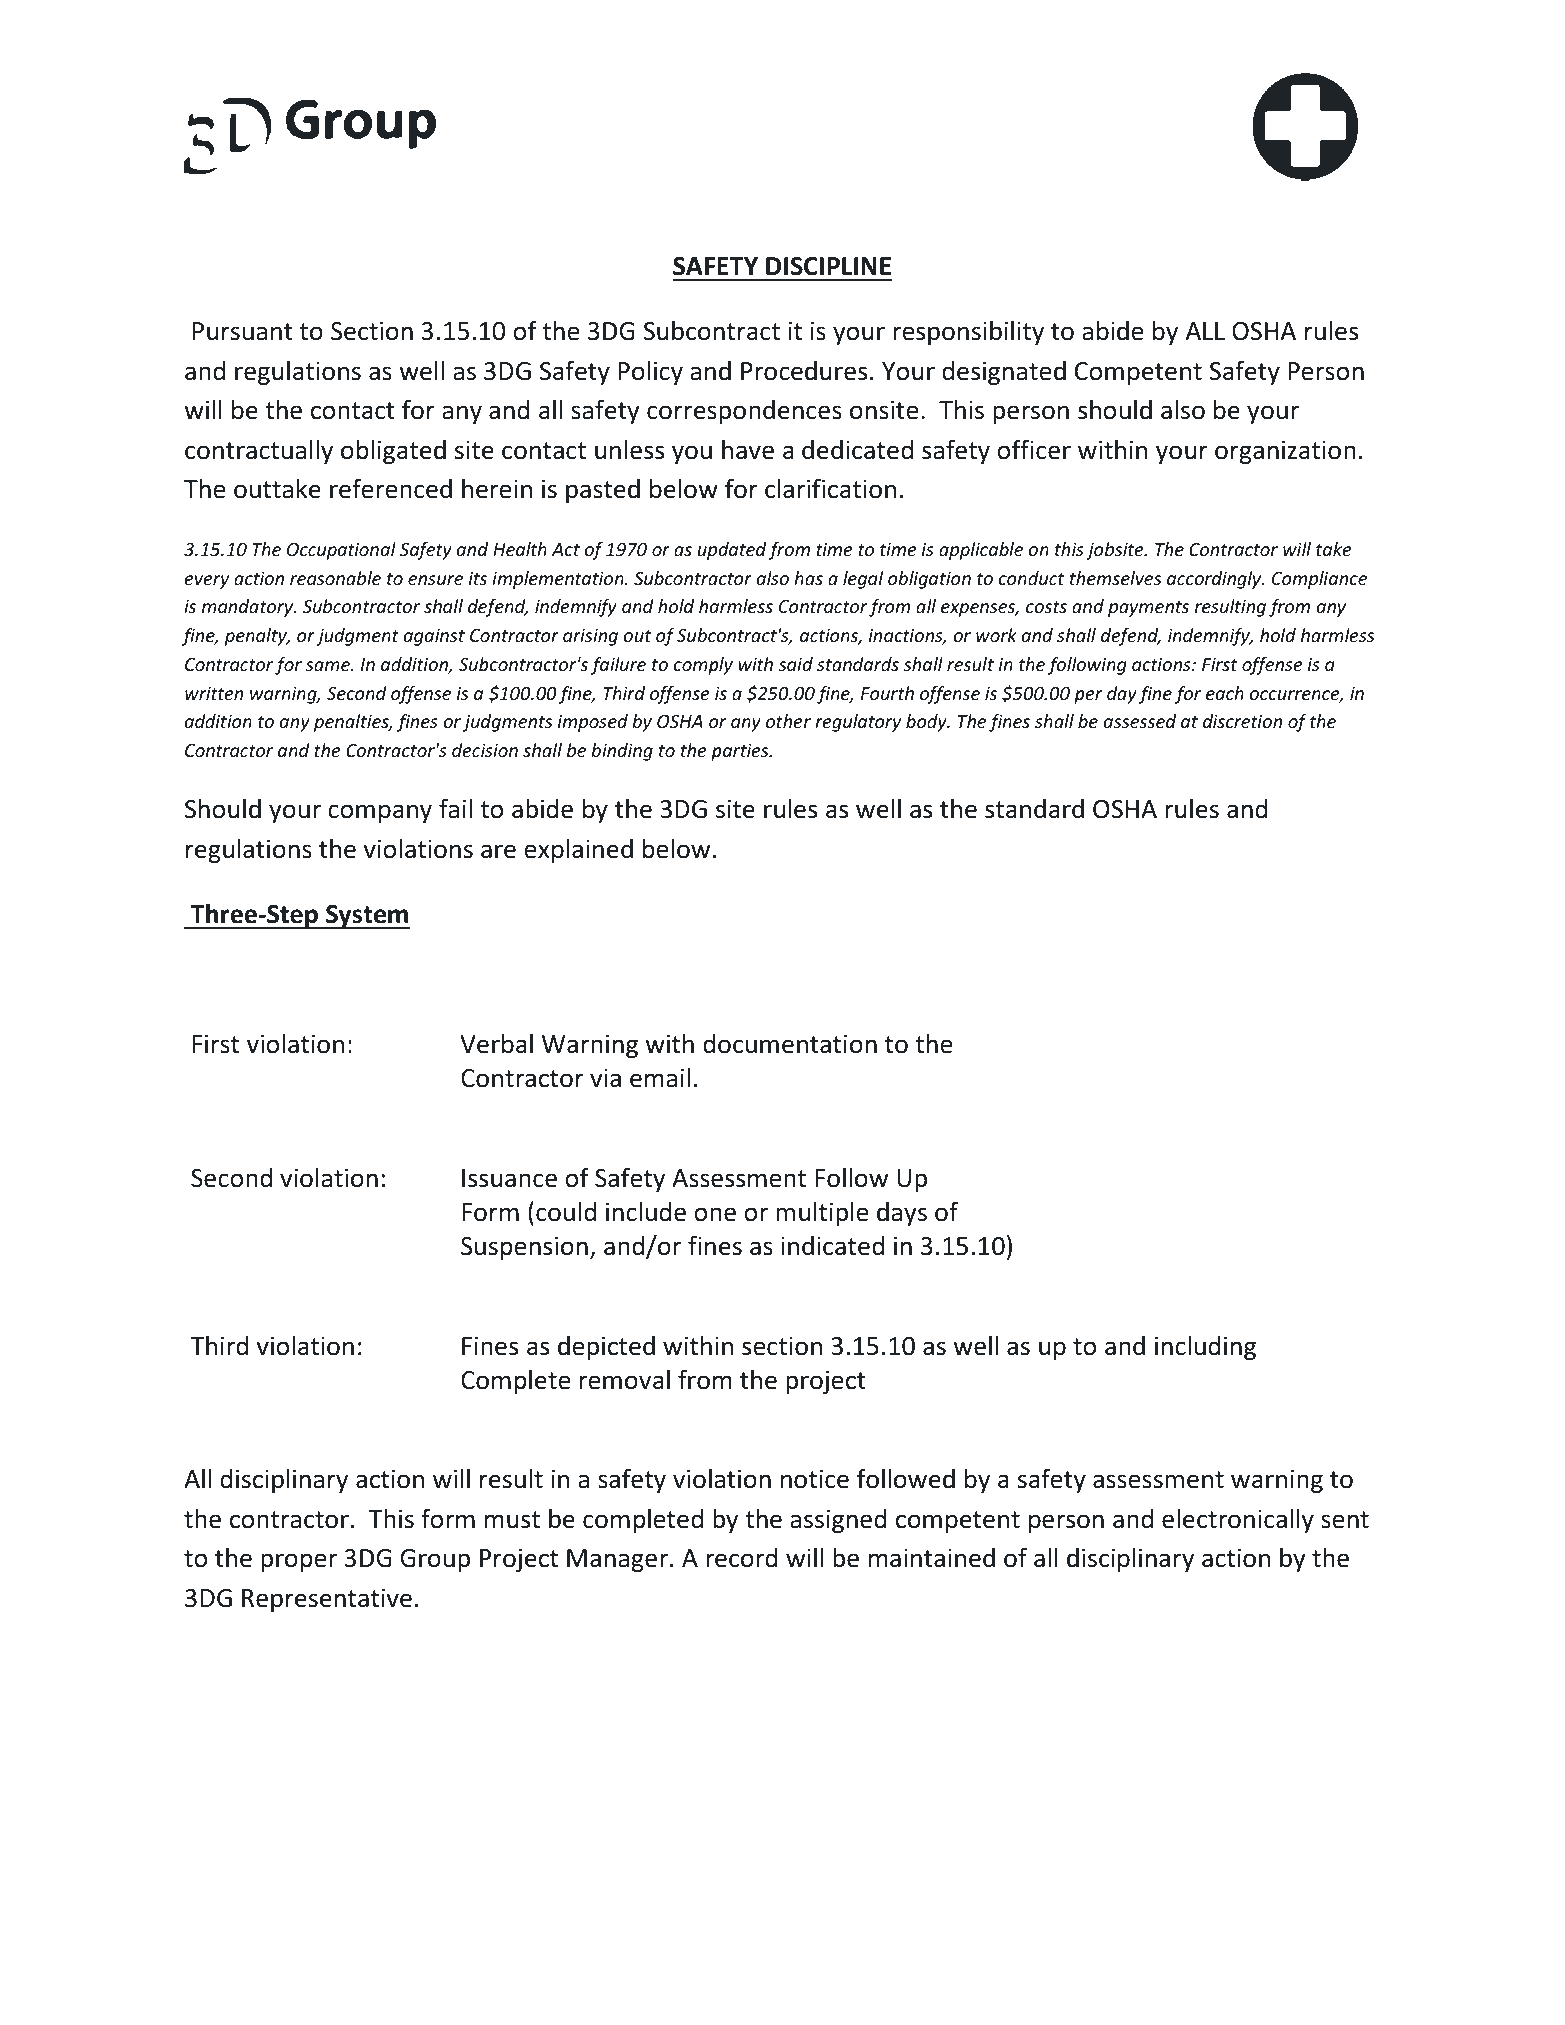 This screenshot has height=2025, width=1565. What do you see at coordinates (1140, 721) in the screenshot?
I see `assessed` at bounding box center [1140, 721].
